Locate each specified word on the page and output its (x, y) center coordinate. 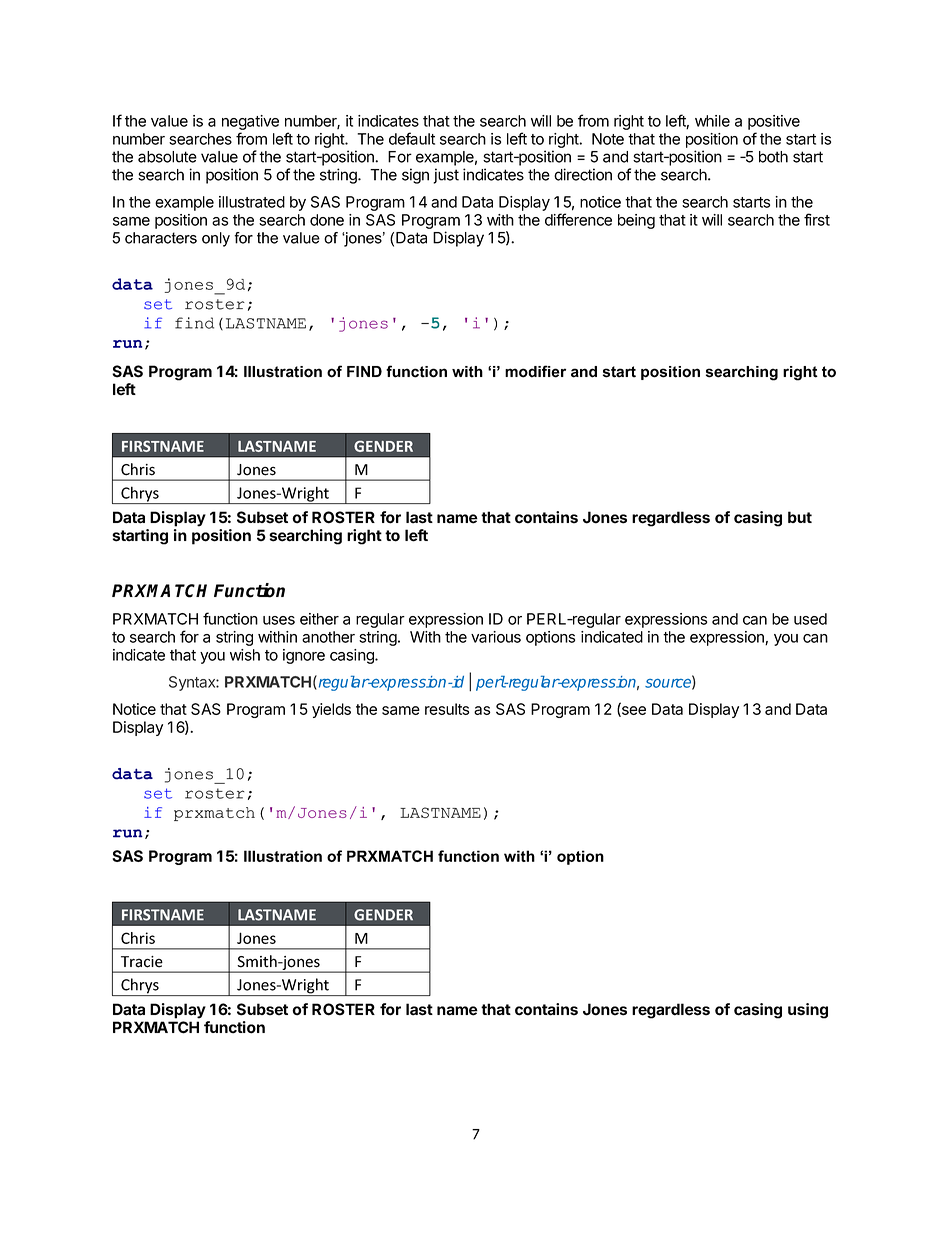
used (810, 619)
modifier (535, 371)
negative (250, 124)
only (216, 239)
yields (331, 710)
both (773, 157)
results (447, 709)
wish (245, 655)
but (800, 517)
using (808, 1011)
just (446, 176)
